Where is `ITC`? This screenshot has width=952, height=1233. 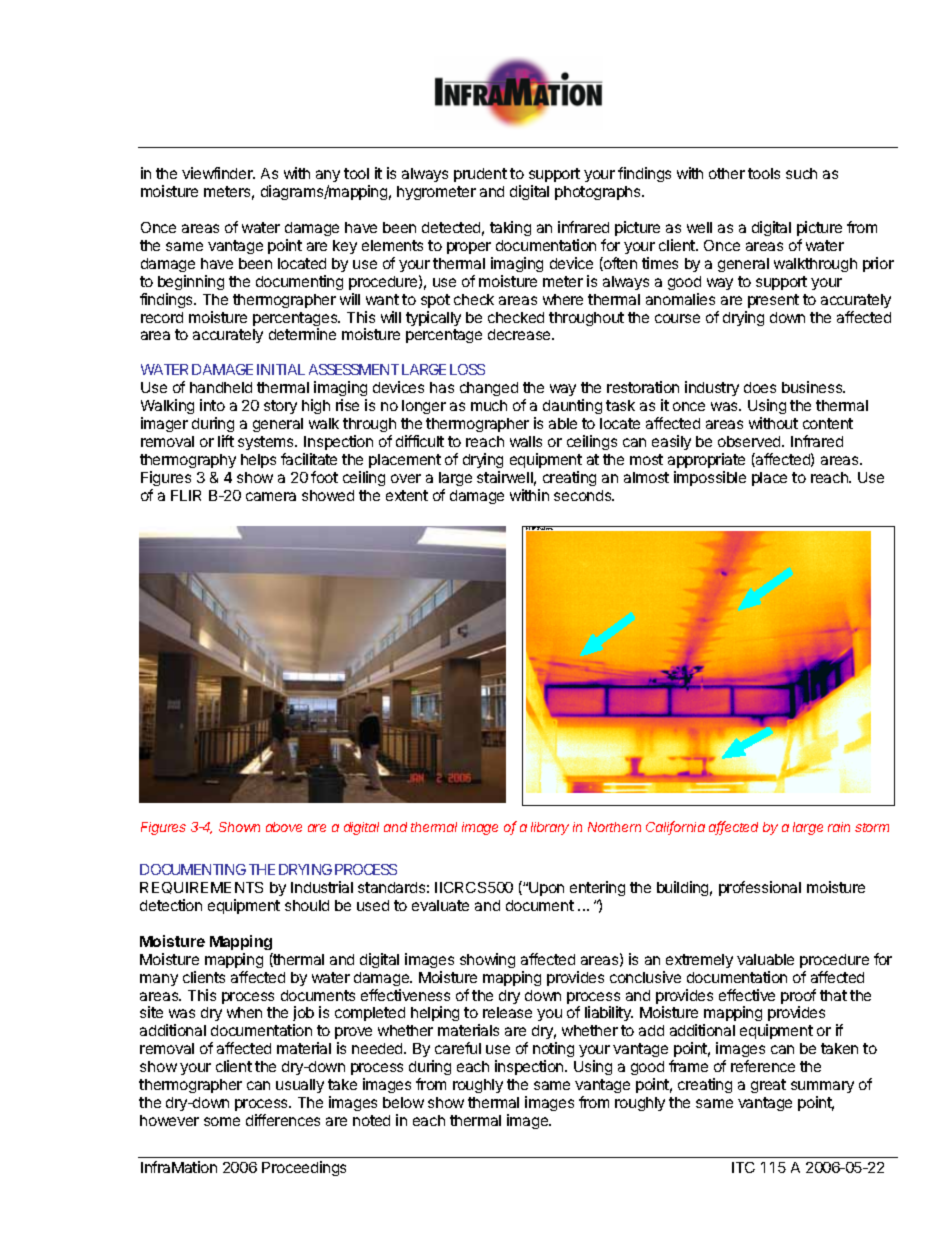
ITC is located at coordinates (743, 1167).
